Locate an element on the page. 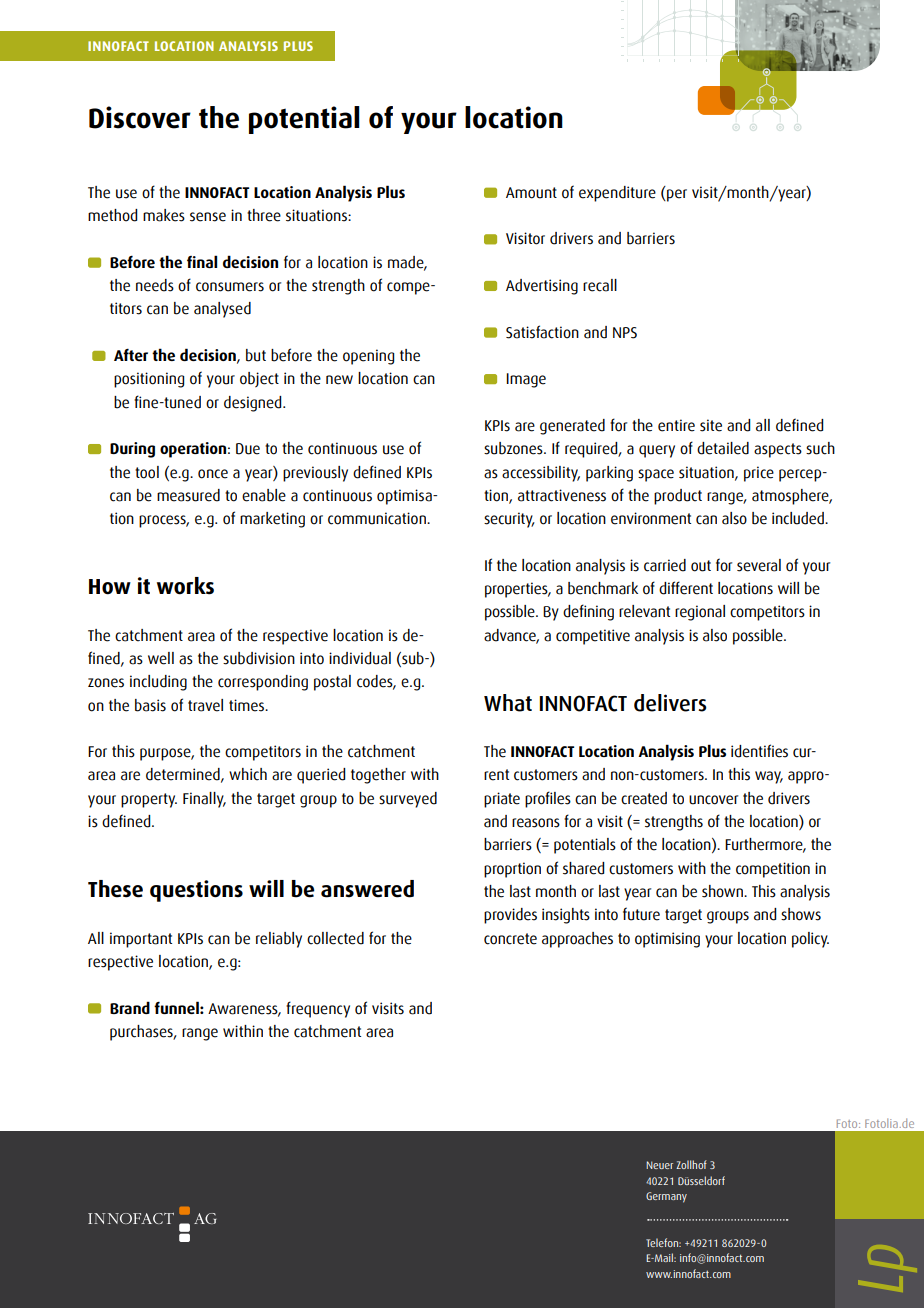 The image size is (924, 1308). regional is located at coordinates (700, 613).
